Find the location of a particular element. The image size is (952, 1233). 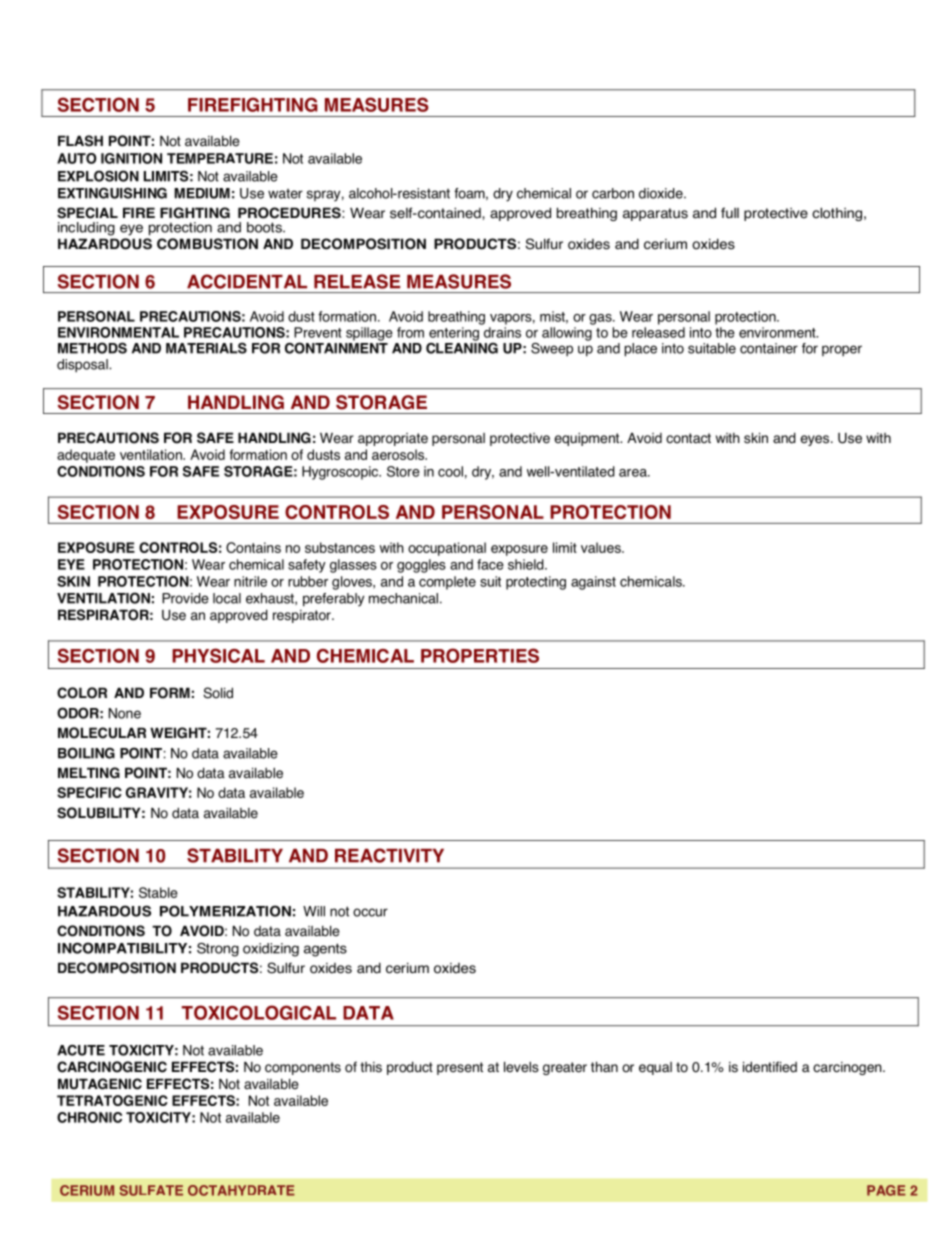

MEDIUM is located at coordinates (202, 193).
